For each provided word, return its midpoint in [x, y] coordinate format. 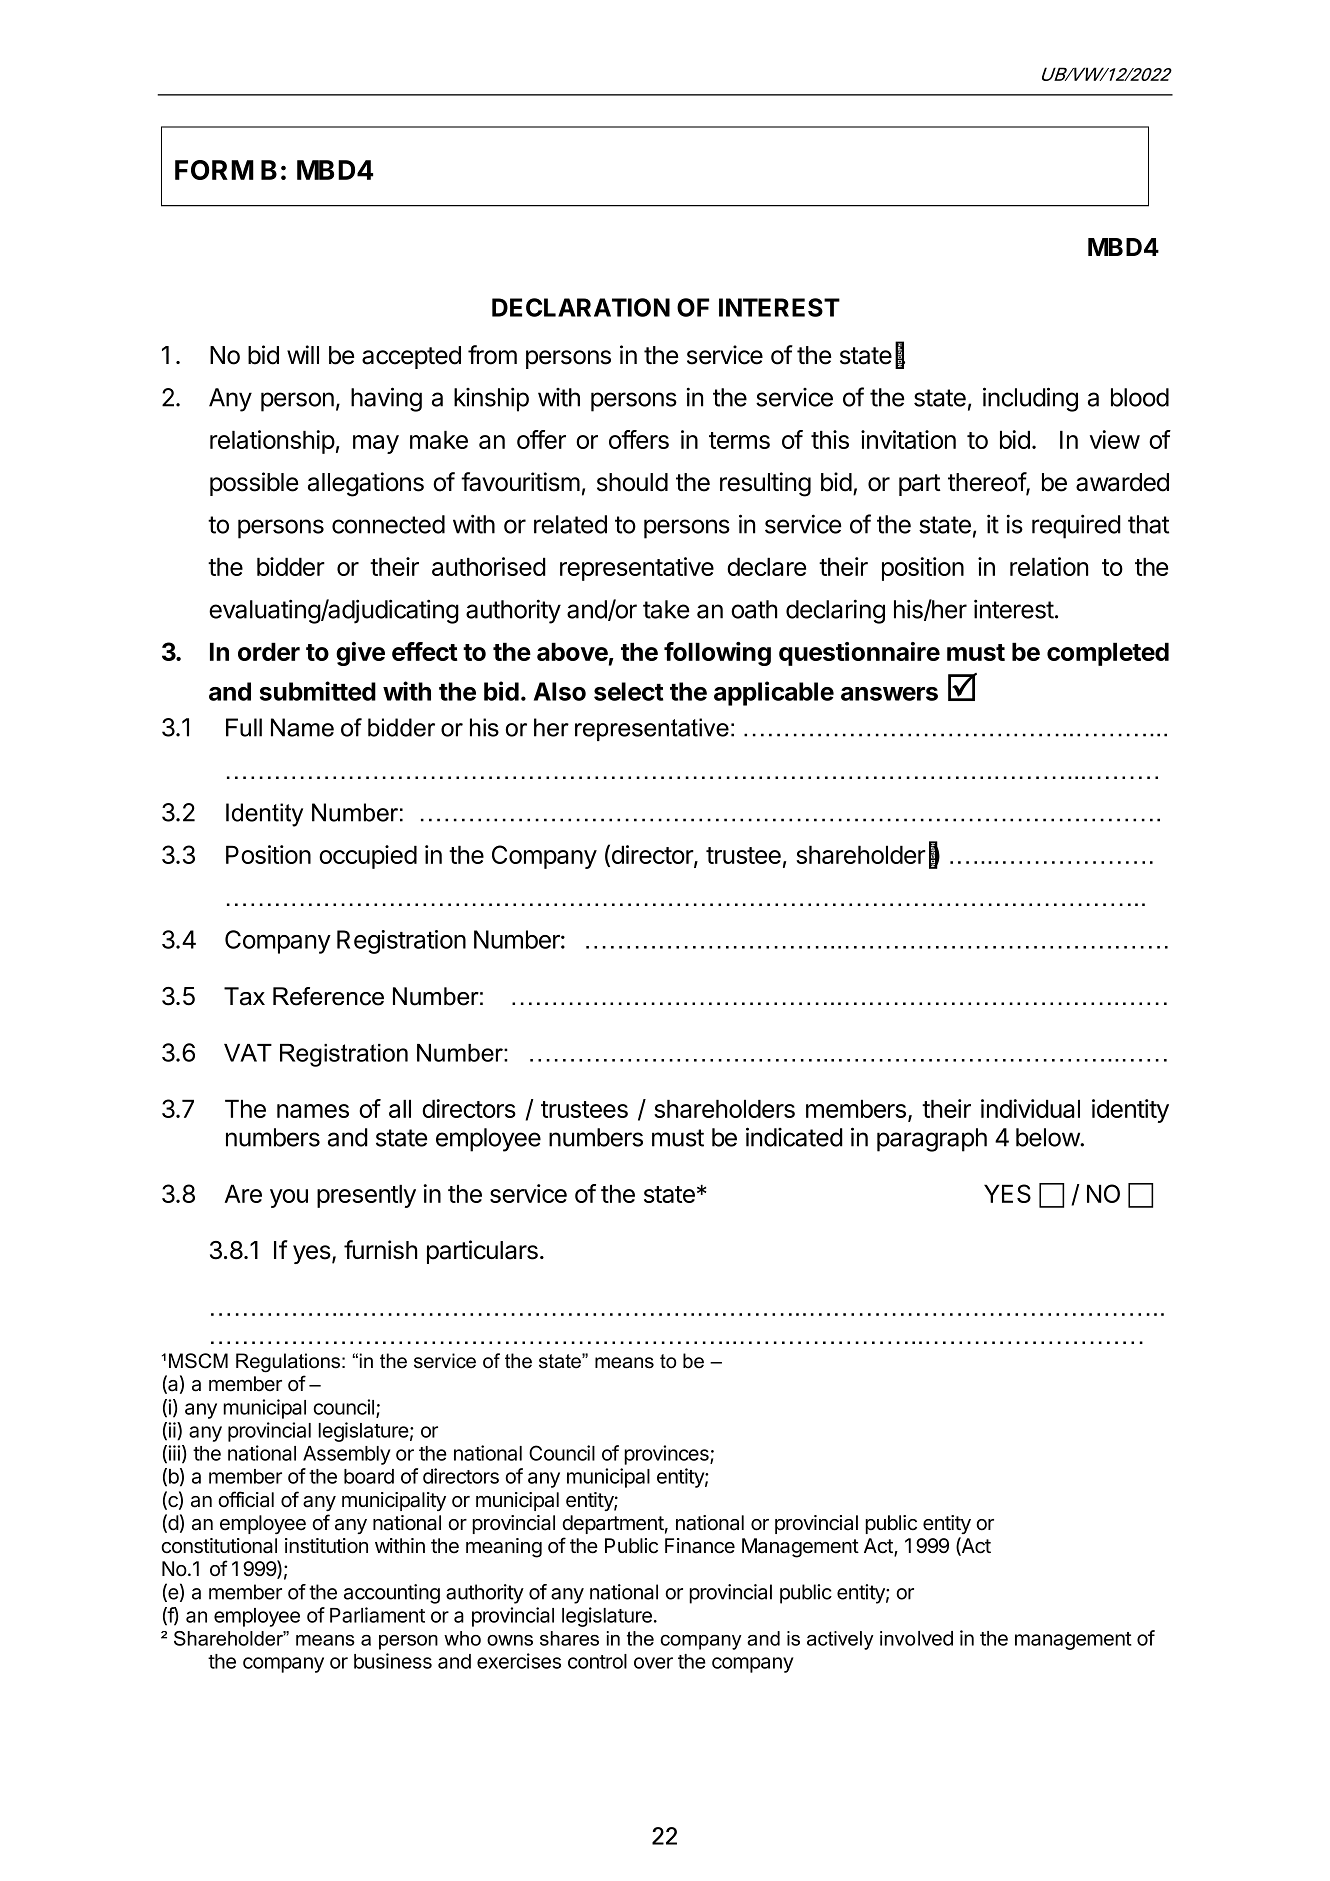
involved [916, 1638]
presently [366, 1196]
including [1030, 399]
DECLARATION [581, 307]
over [653, 1663]
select [628, 691]
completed [1108, 654]
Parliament [377, 1615]
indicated [794, 1137]
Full [244, 727]
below [1048, 1137]
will [303, 354]
